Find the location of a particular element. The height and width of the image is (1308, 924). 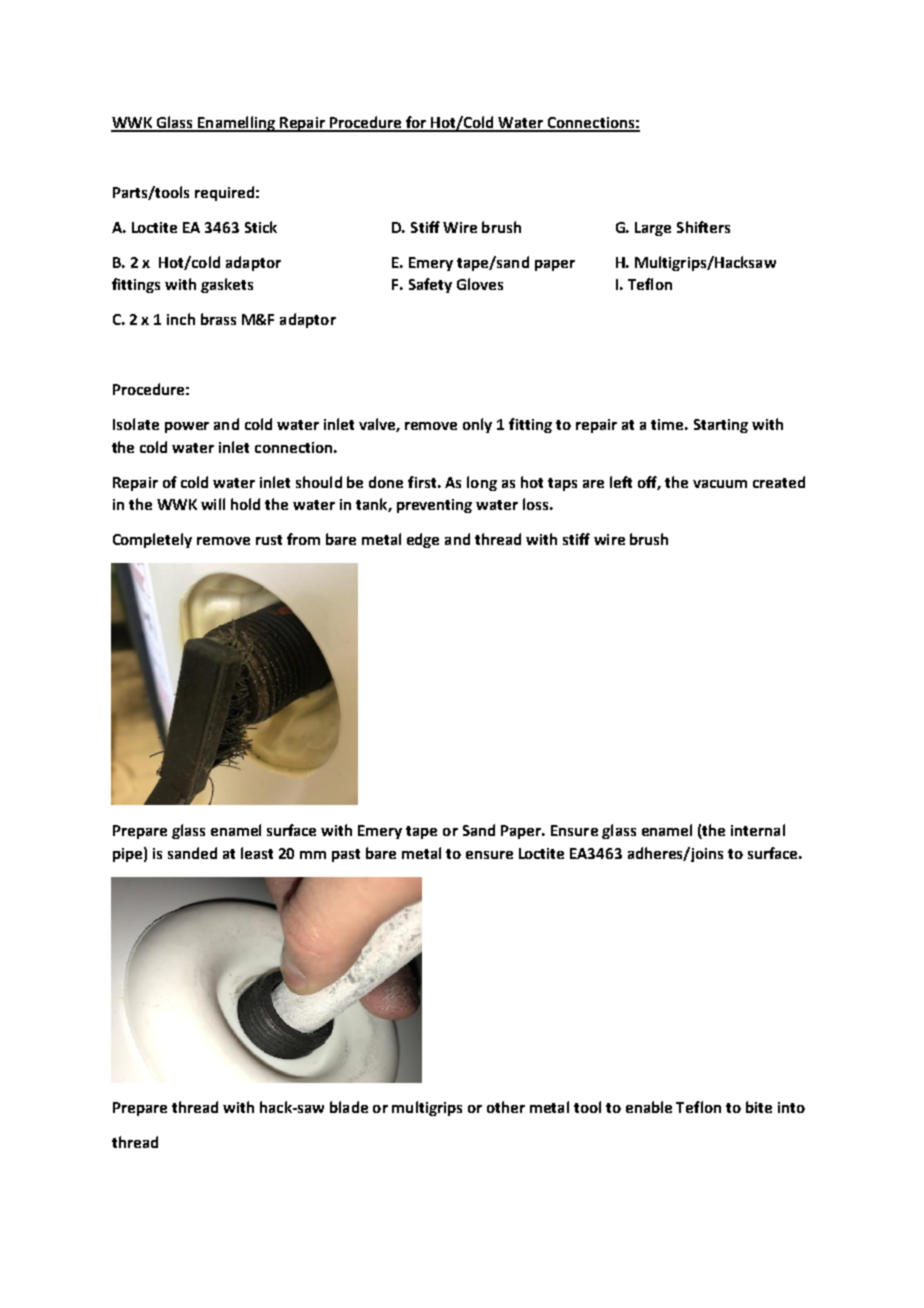

for is located at coordinates (416, 123).
